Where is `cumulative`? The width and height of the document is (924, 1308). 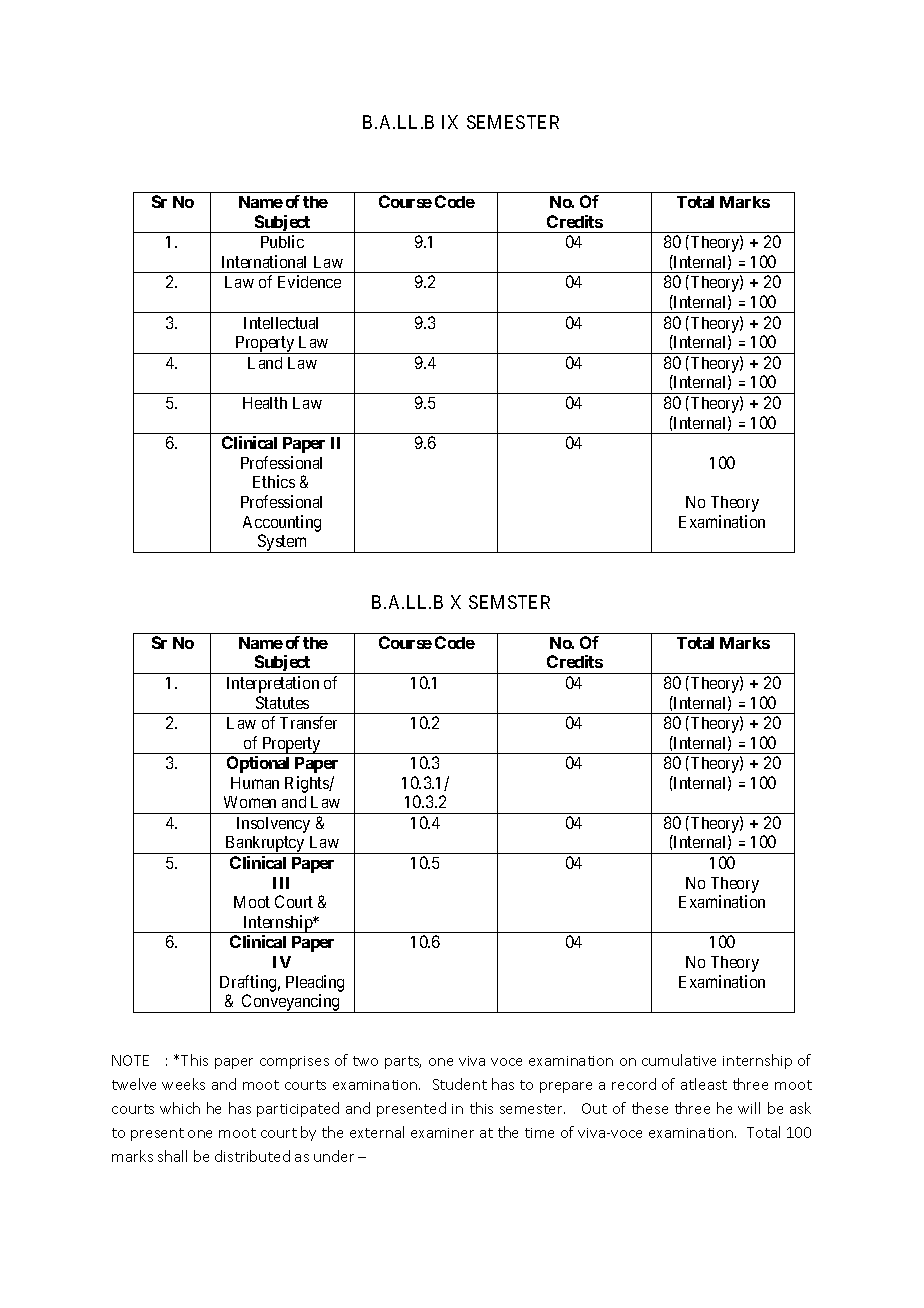 cumulative is located at coordinates (679, 1060).
